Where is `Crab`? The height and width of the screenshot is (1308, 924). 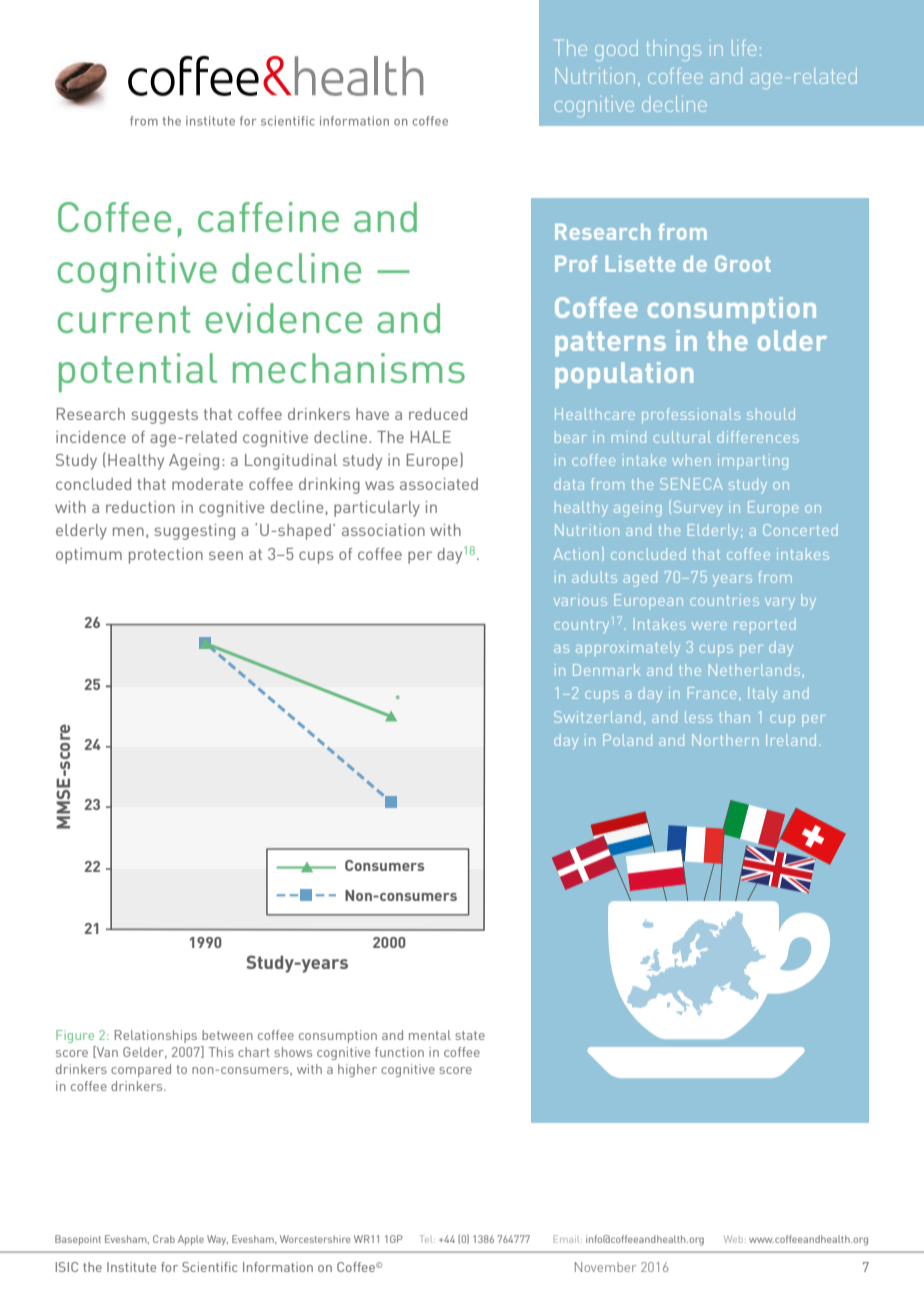
Crab is located at coordinates (164, 1239).
